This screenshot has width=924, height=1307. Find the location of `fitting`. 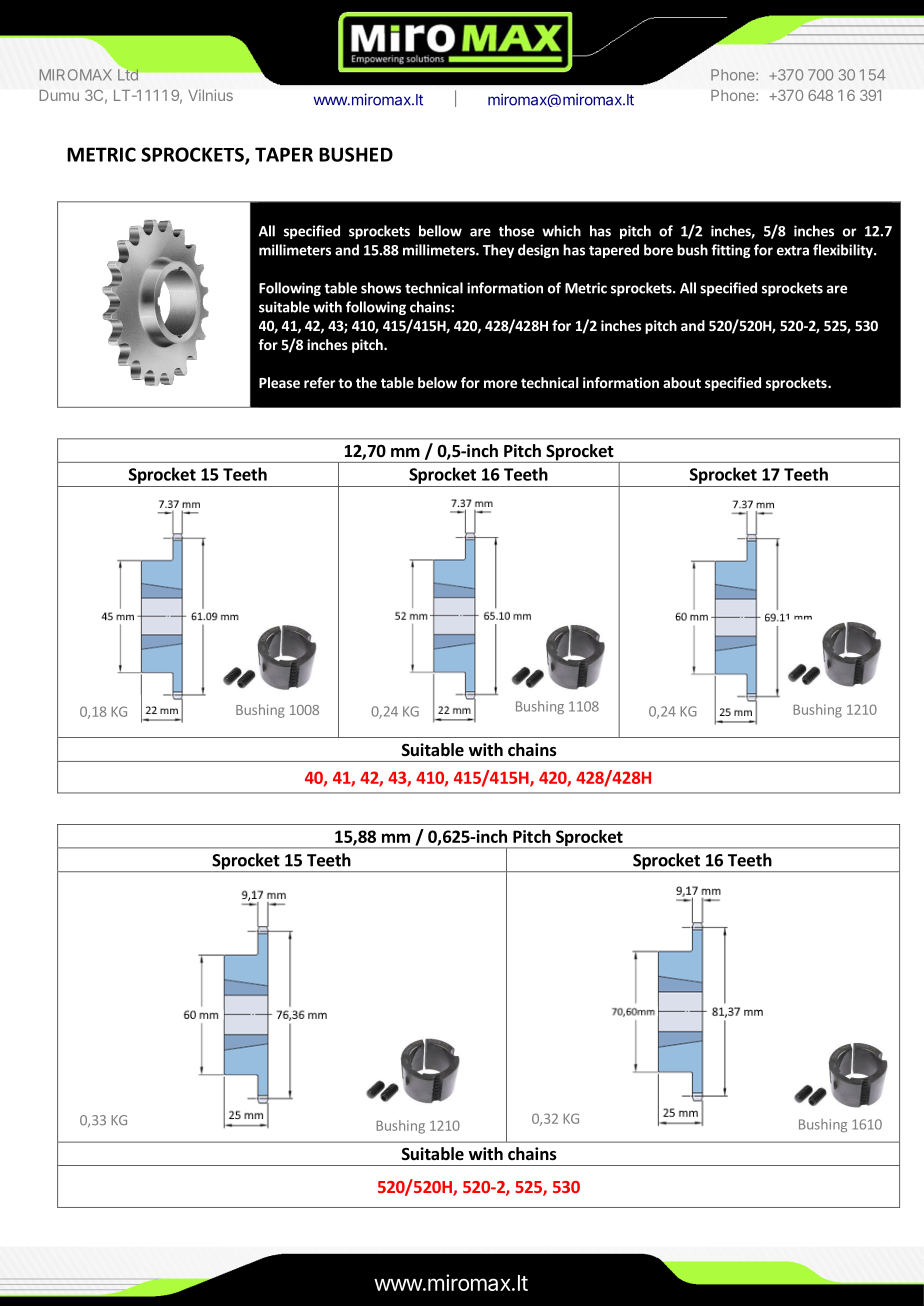

fitting is located at coordinates (731, 251).
